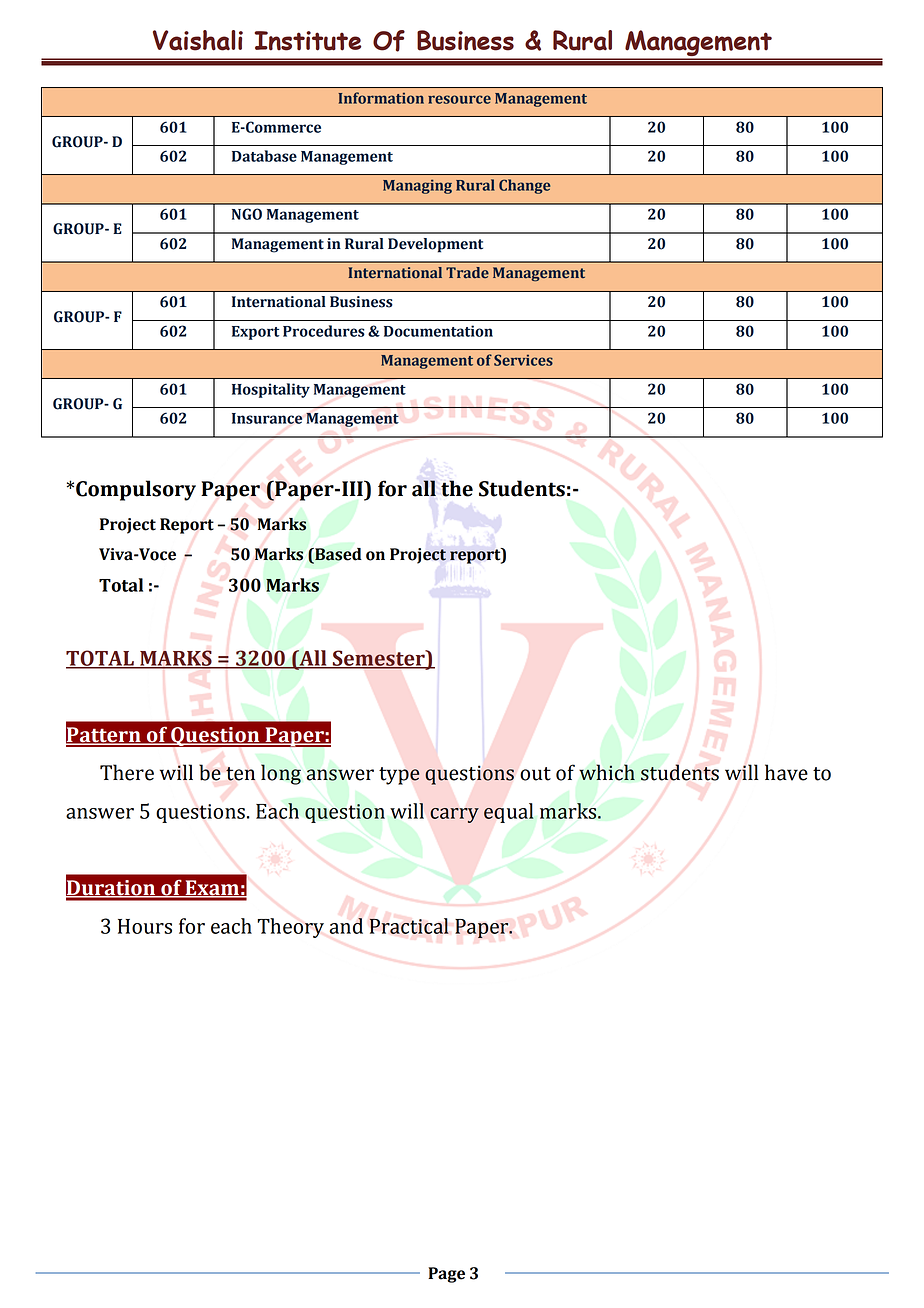 The width and height of the page is (924, 1308). What do you see at coordinates (240, 774) in the page?
I see `ten` at bounding box center [240, 774].
